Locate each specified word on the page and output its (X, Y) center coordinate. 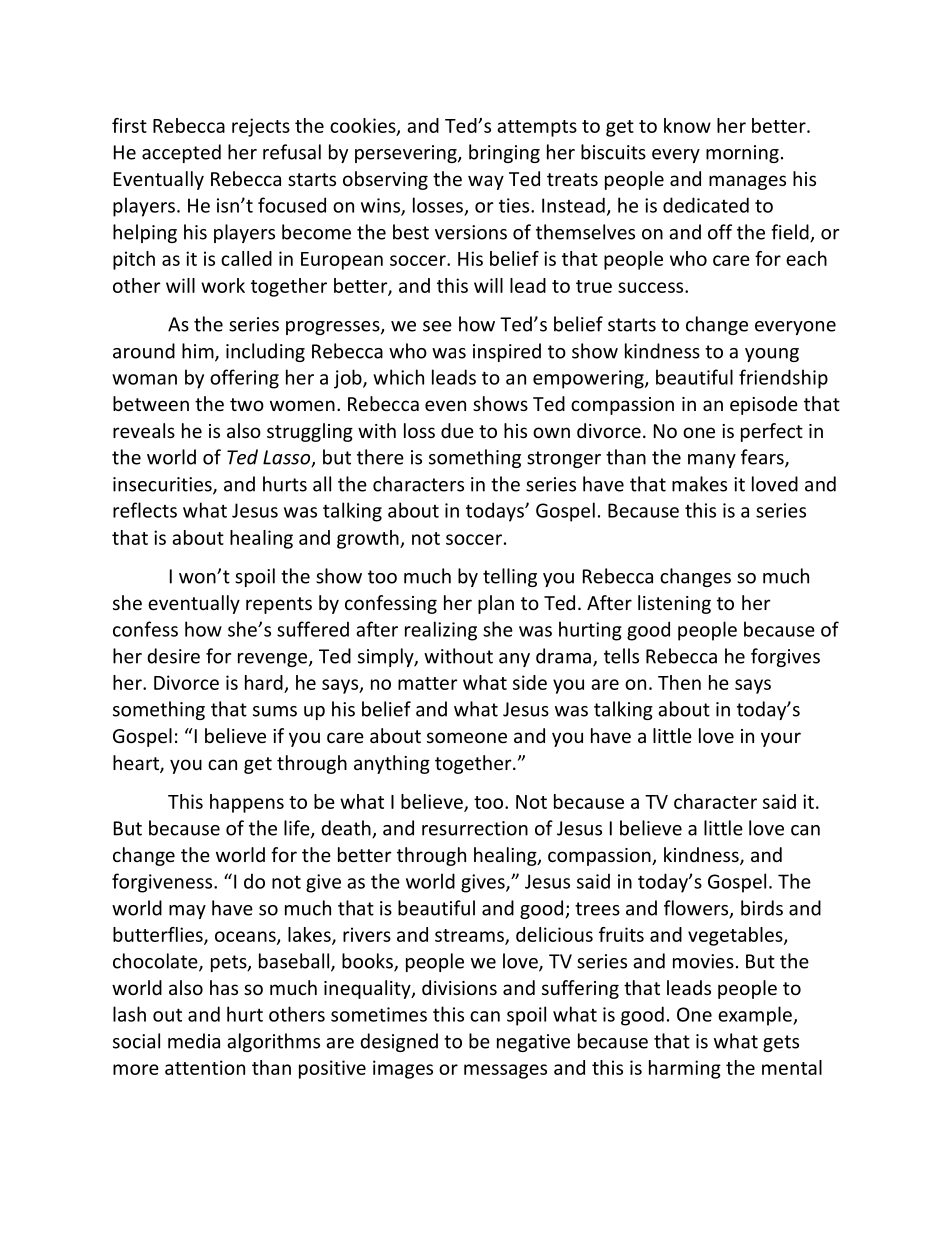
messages (505, 1071)
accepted (181, 153)
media (194, 1041)
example (756, 1016)
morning (742, 154)
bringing (504, 153)
